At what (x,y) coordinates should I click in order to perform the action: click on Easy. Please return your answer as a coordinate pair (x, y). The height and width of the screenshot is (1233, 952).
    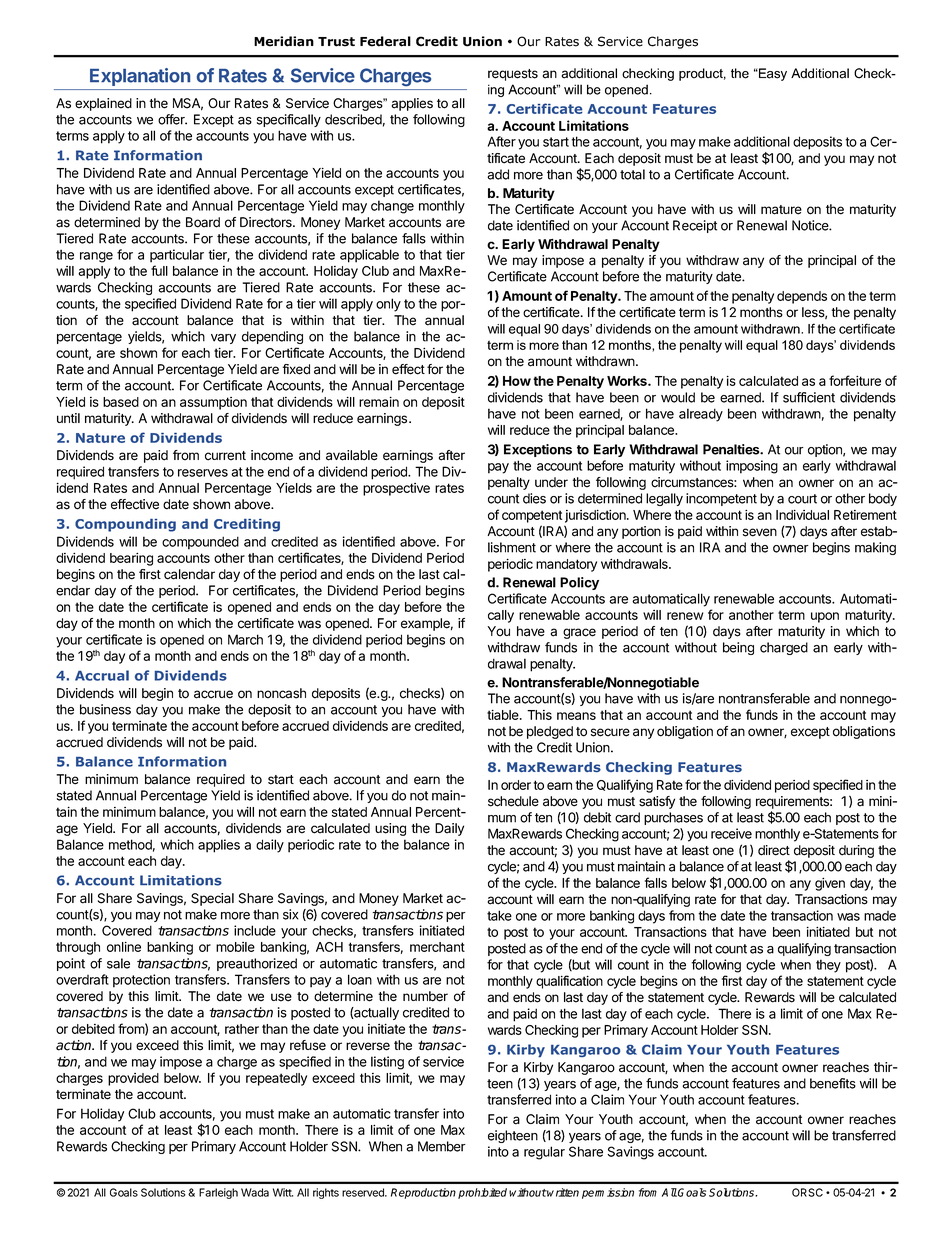
    Looking at the image, I should click on (772, 74).
